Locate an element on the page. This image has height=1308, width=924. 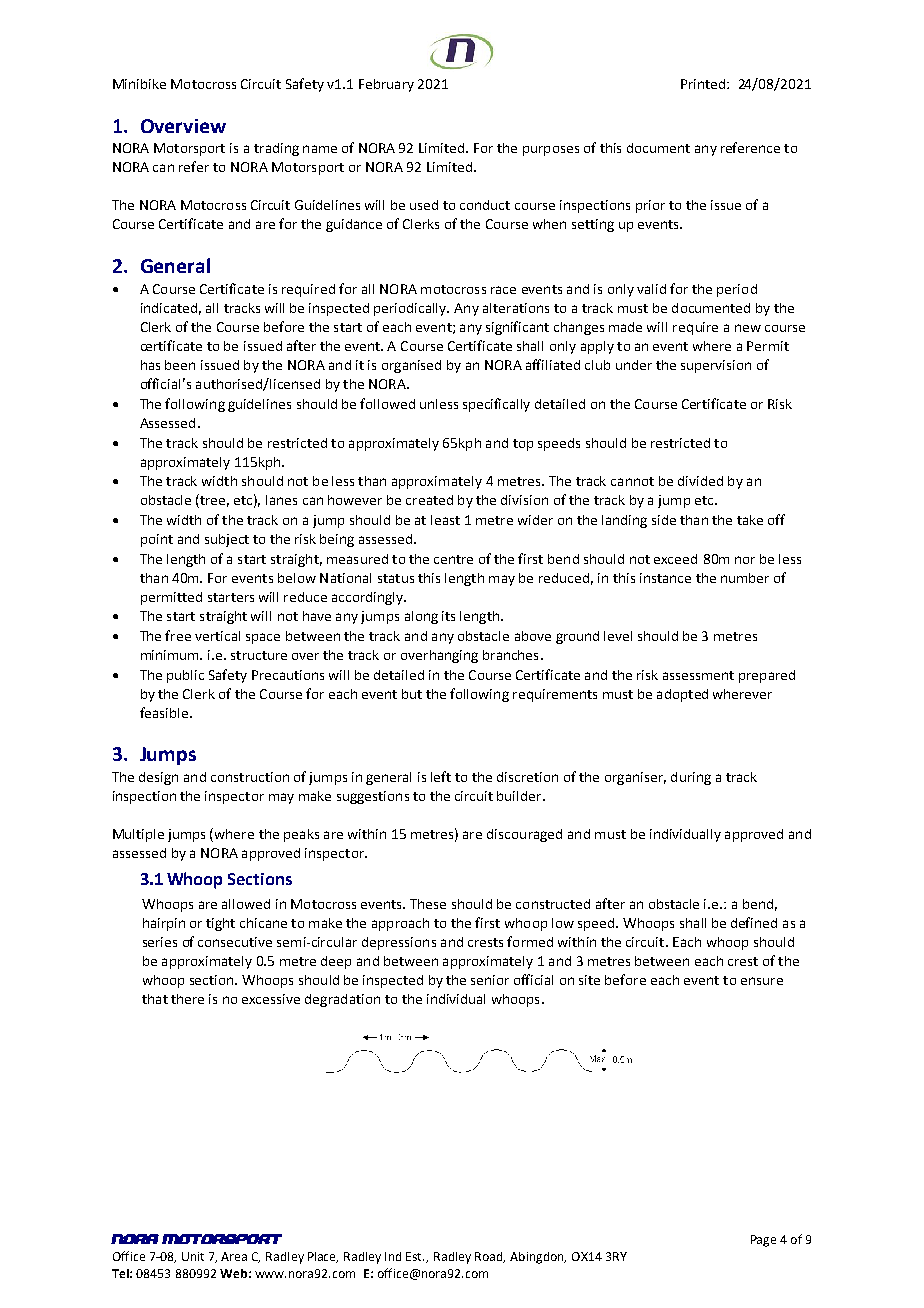
during is located at coordinates (691, 778).
